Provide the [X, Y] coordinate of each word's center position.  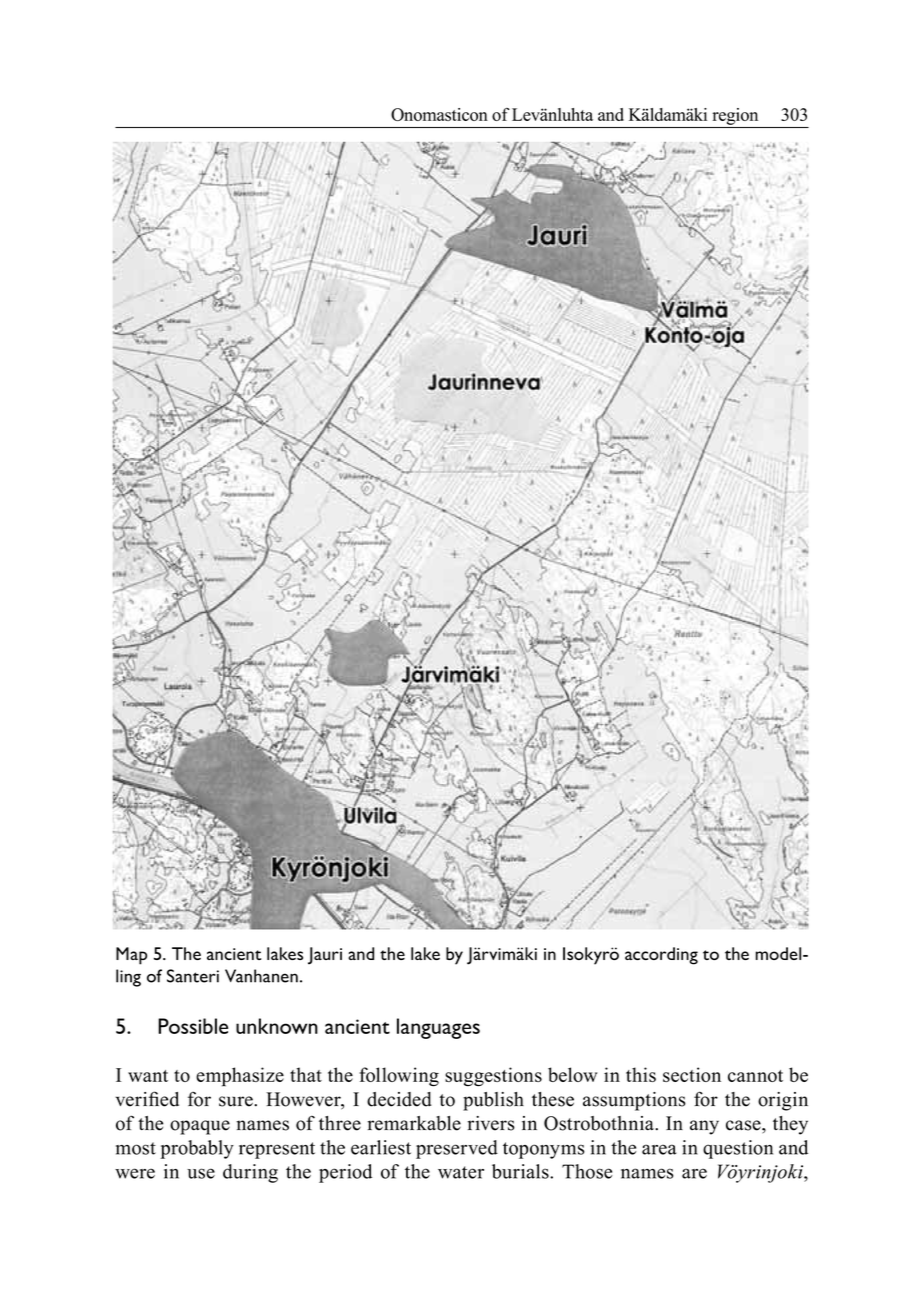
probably [197, 1149]
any [704, 1127]
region [735, 116]
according [661, 956]
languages [438, 1028]
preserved [457, 1149]
